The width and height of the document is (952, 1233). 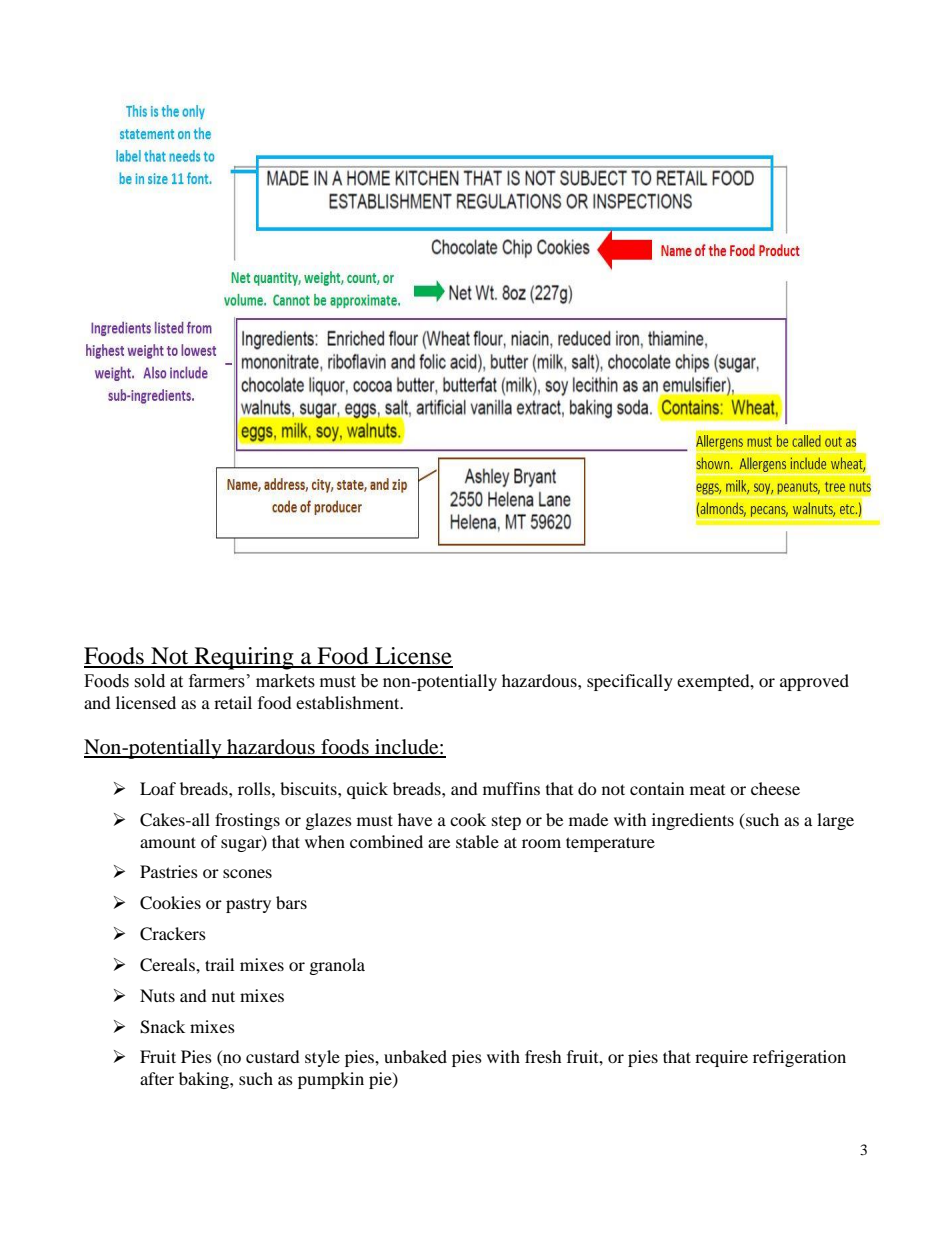 What do you see at coordinates (707, 790) in the document?
I see `meat` at bounding box center [707, 790].
